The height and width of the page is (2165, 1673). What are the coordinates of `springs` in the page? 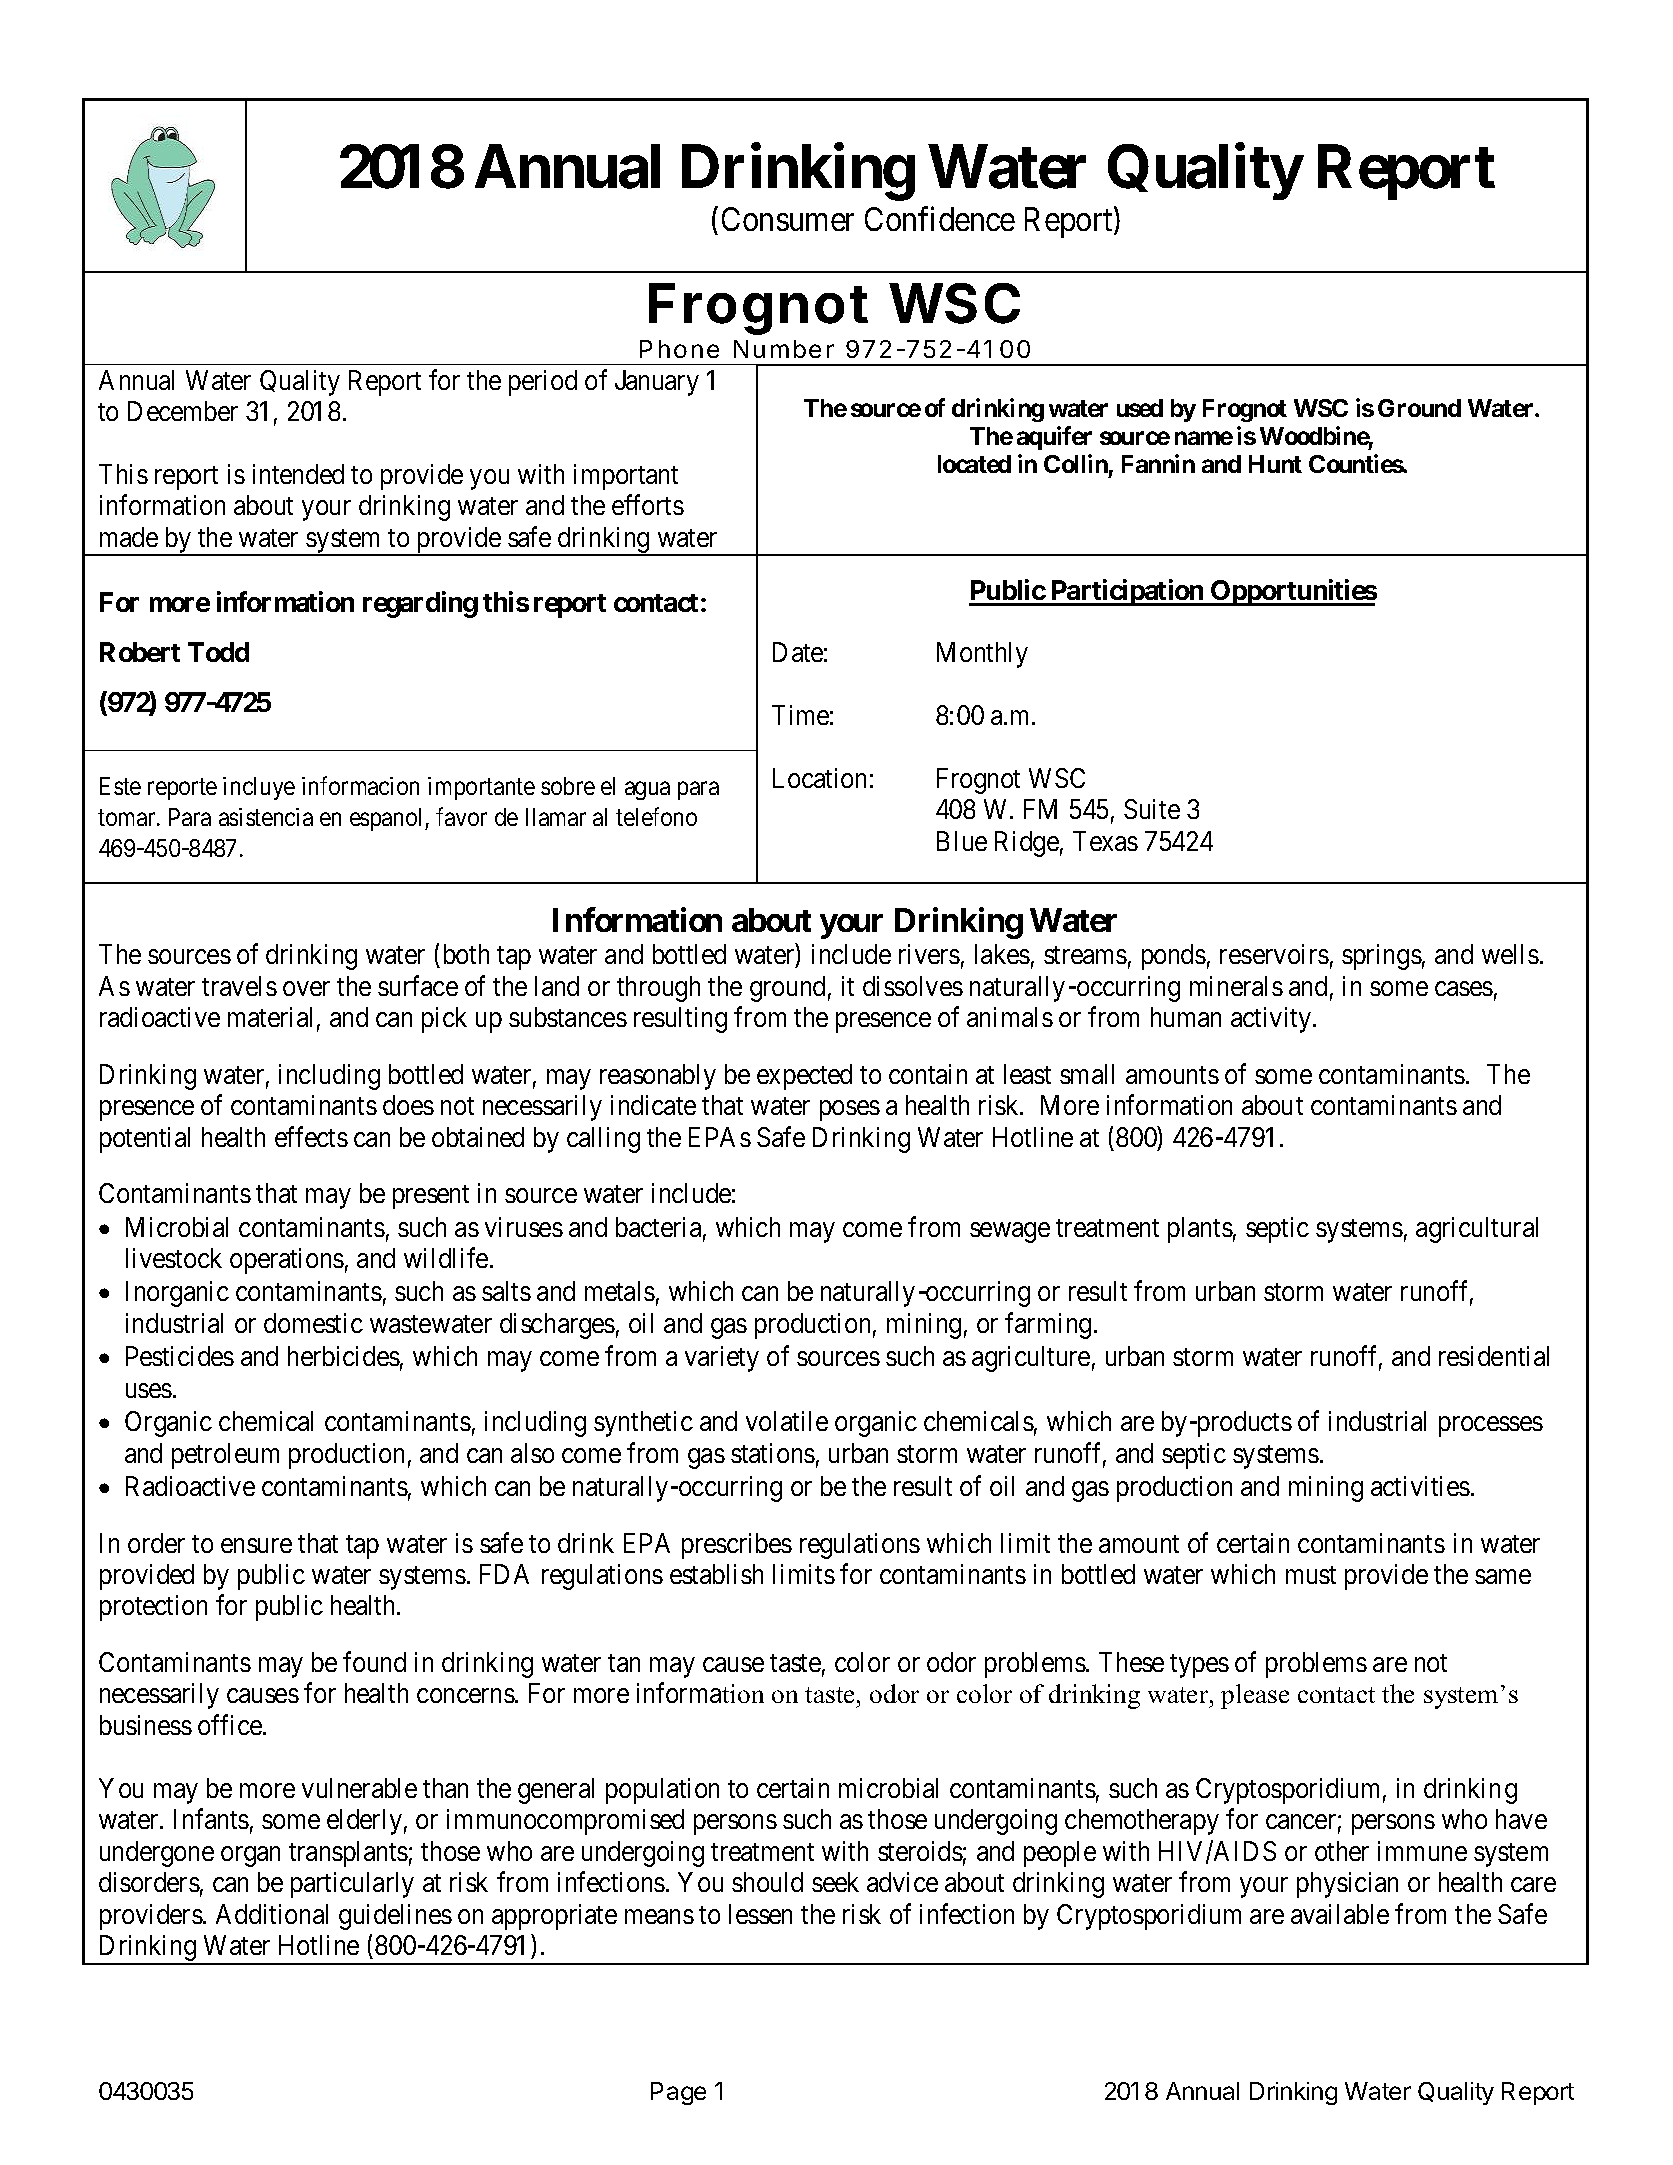 It's located at (1382, 957).
